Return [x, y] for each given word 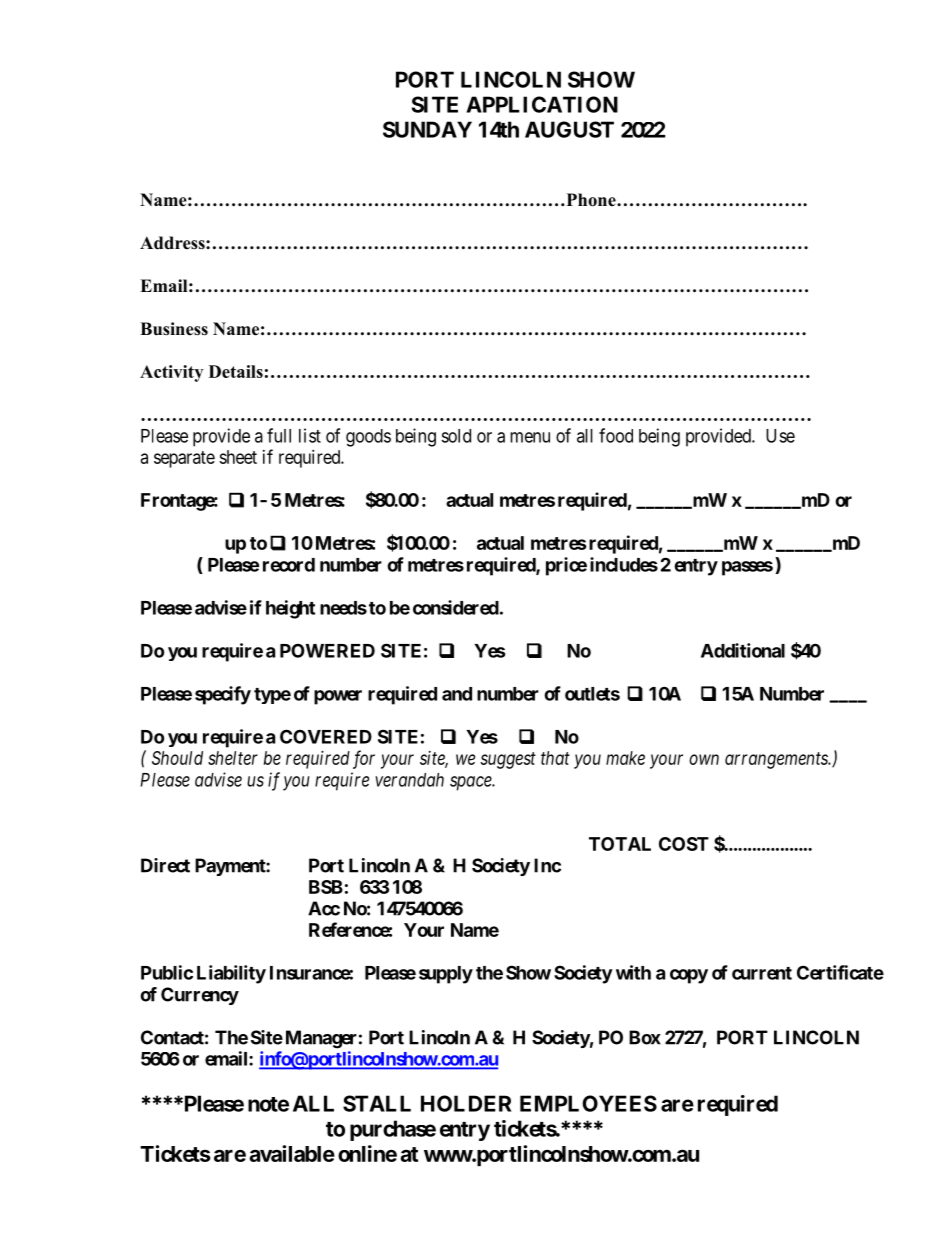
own [704, 759]
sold [456, 436]
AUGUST [569, 129]
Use [780, 436]
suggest [508, 760]
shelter [233, 758]
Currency [200, 996]
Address [173, 243]
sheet [238, 457]
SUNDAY [427, 129]
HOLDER [466, 1103]
